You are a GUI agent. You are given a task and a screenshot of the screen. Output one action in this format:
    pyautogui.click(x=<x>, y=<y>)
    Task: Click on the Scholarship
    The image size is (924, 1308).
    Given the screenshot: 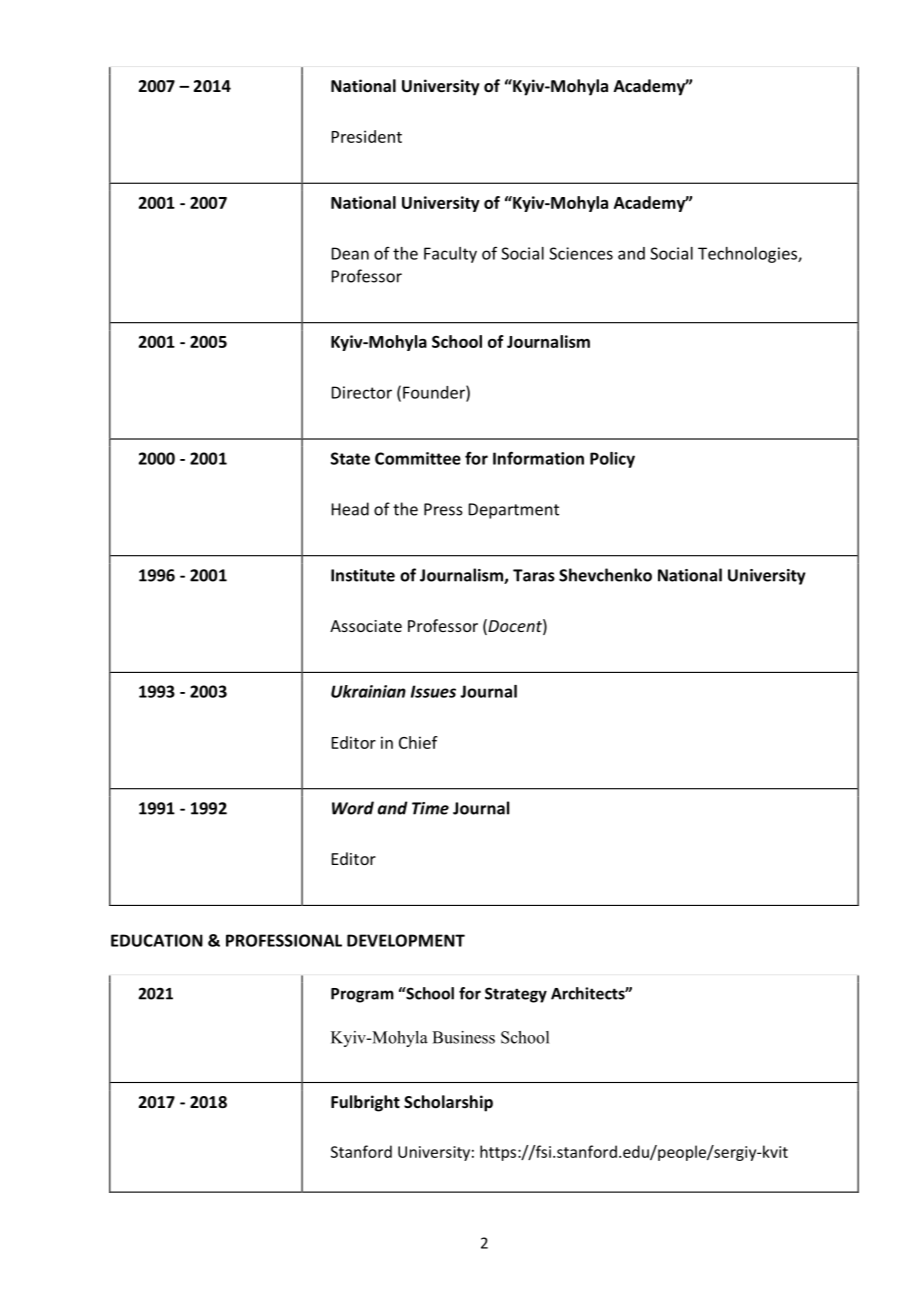 What is the action you would take?
    pyautogui.click(x=448, y=1103)
